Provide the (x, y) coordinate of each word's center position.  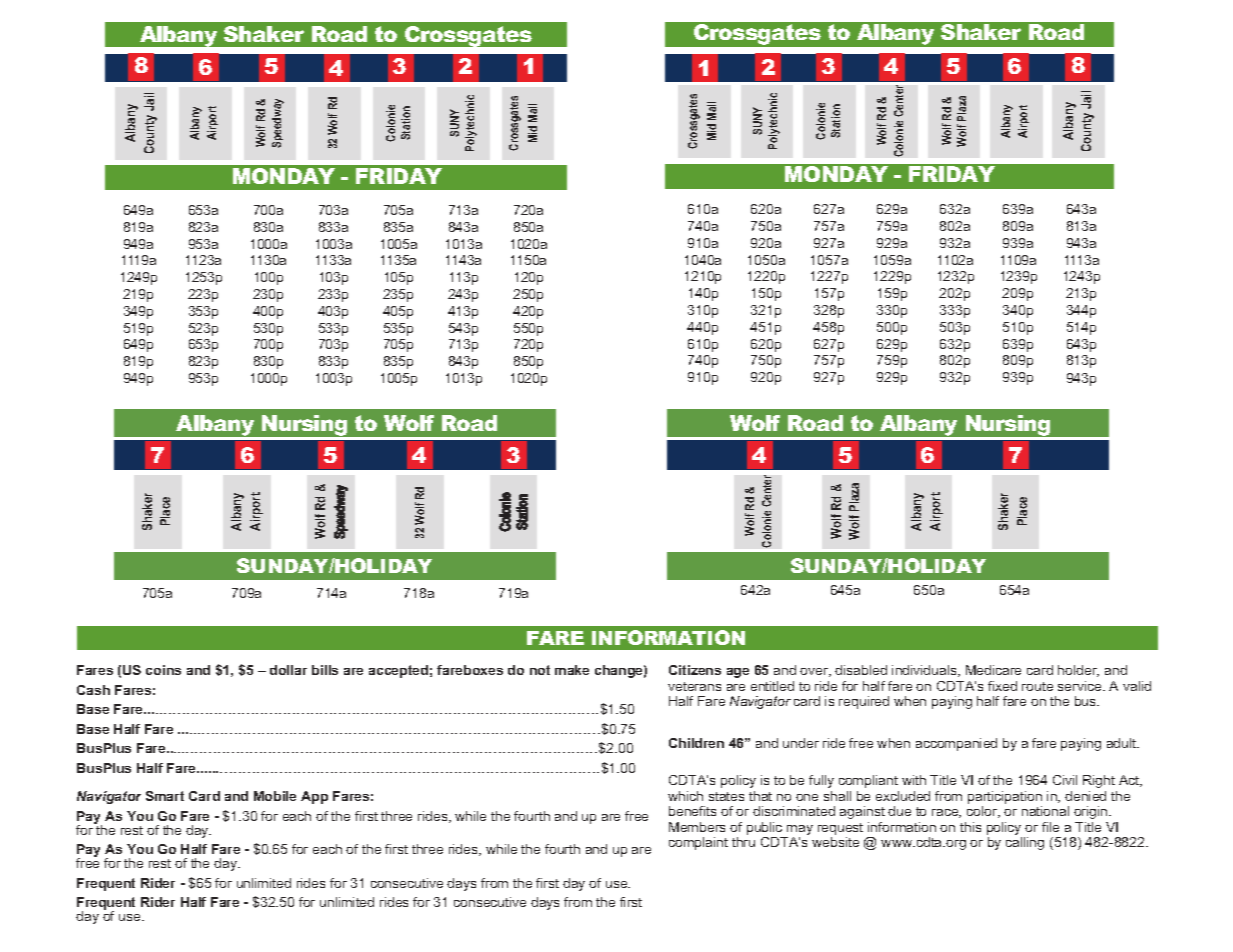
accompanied (956, 744)
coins (163, 670)
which (685, 796)
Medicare (993, 670)
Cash (93, 690)
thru (743, 842)
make (572, 670)
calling (1025, 843)
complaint (698, 843)
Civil (1065, 780)
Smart (165, 796)
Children (696, 743)
